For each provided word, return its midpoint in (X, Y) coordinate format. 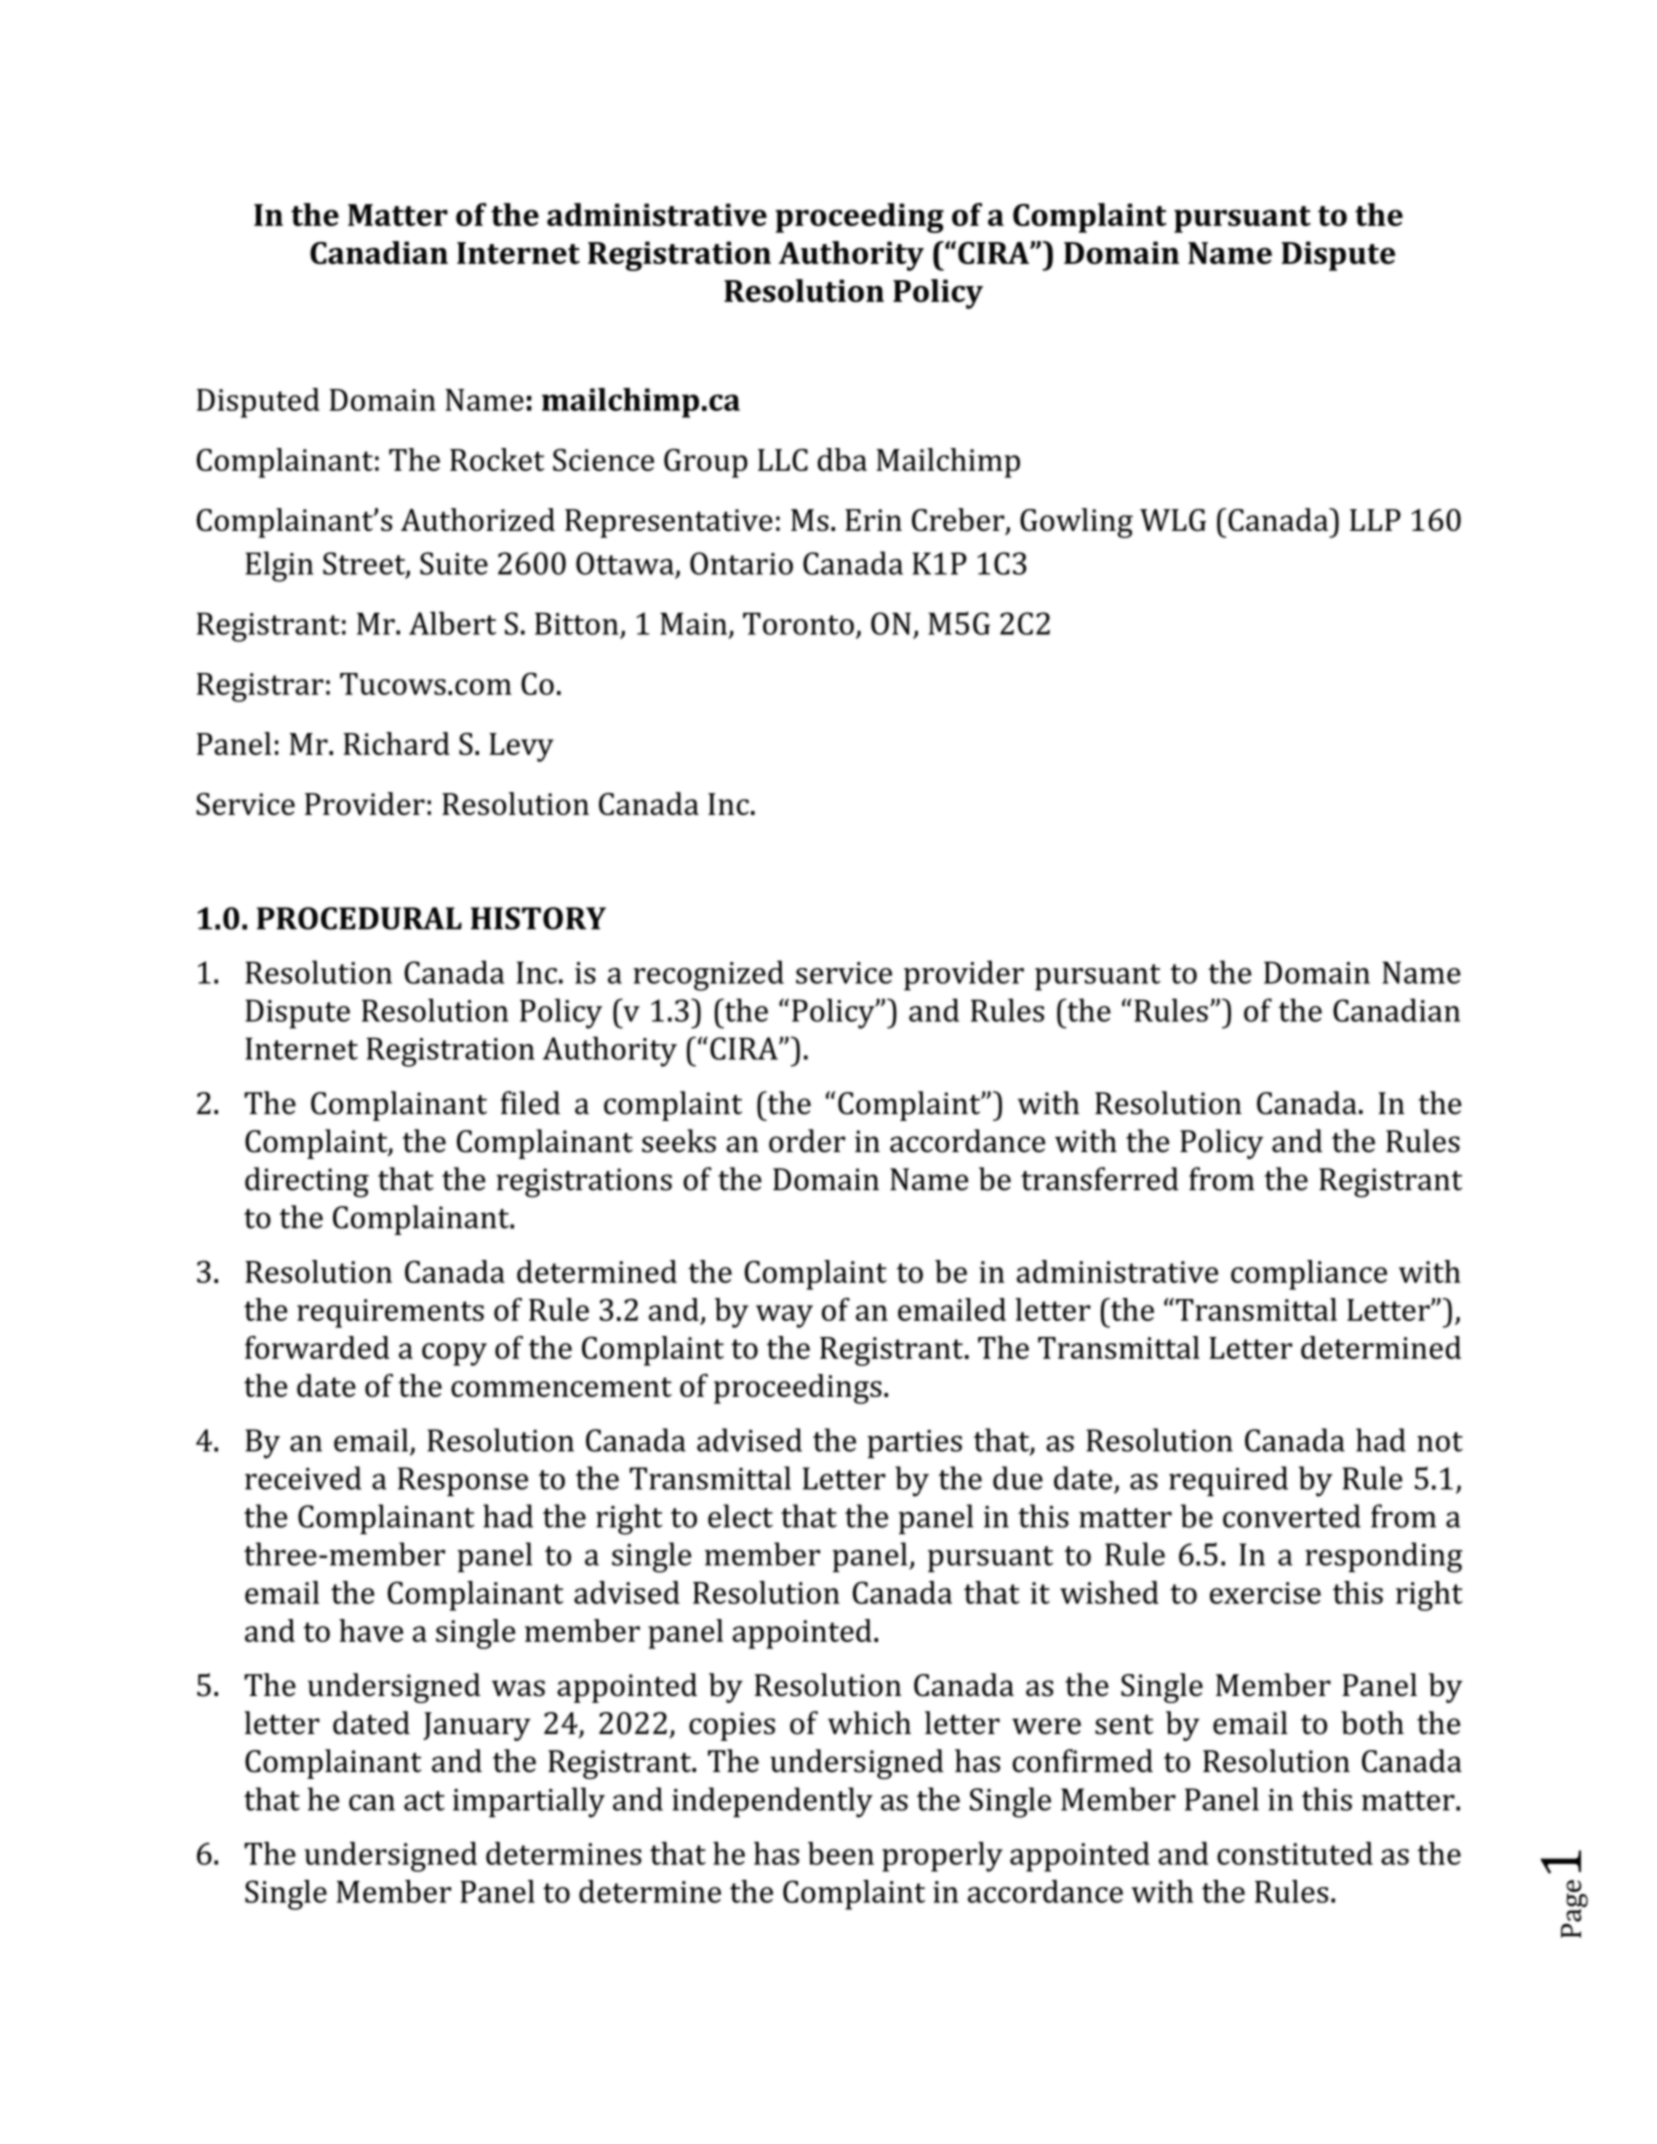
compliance (1309, 1275)
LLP (1375, 520)
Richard (396, 743)
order (807, 1141)
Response (463, 1481)
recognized (708, 975)
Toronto (798, 623)
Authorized (478, 519)
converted (1292, 1516)
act (424, 1801)
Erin (873, 520)
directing (307, 1182)
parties (914, 1444)
